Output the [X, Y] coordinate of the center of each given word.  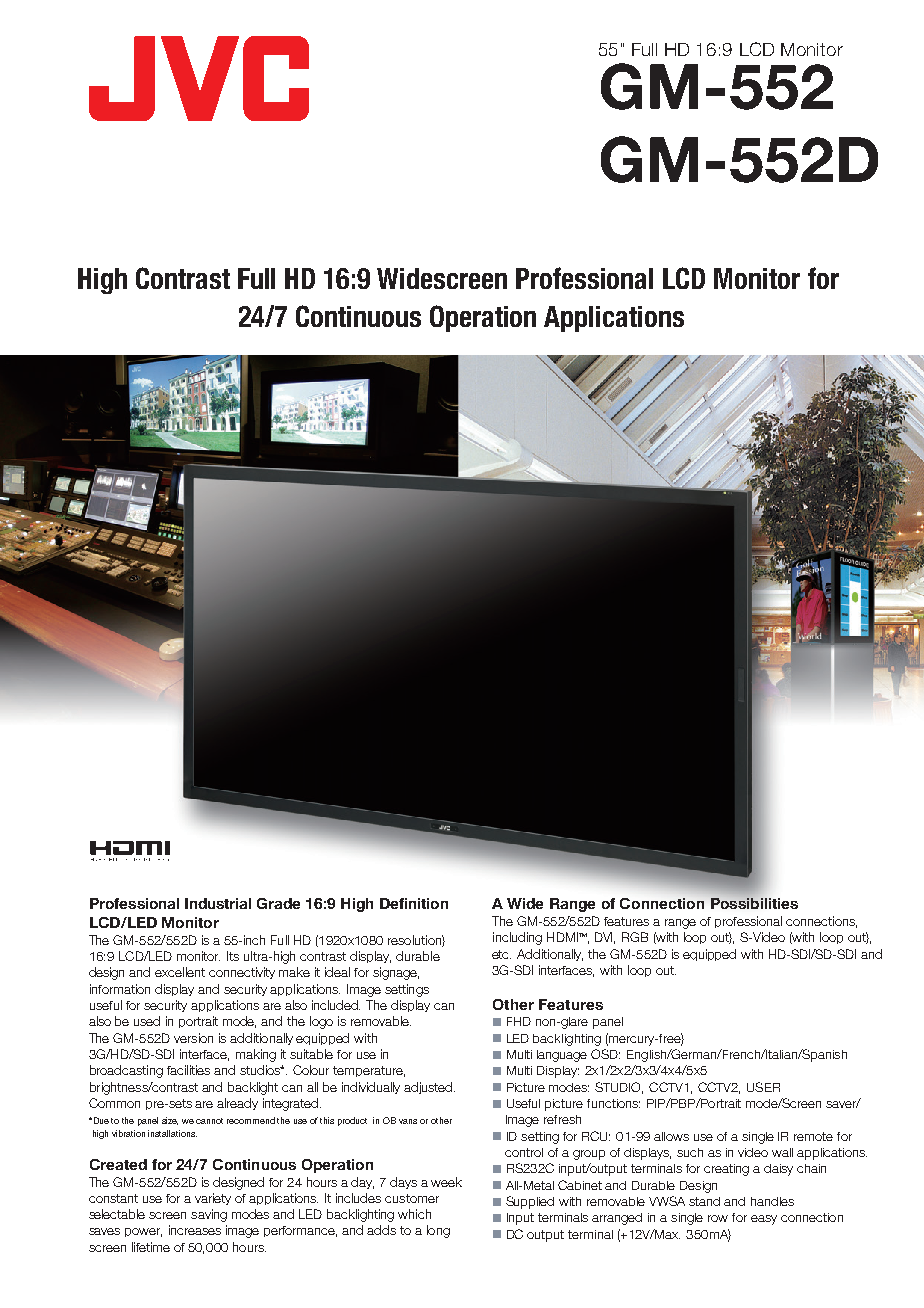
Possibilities [754, 902]
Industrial [218, 903]
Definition [414, 903]
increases [195, 1230]
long [438, 1231]
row [718, 1218]
